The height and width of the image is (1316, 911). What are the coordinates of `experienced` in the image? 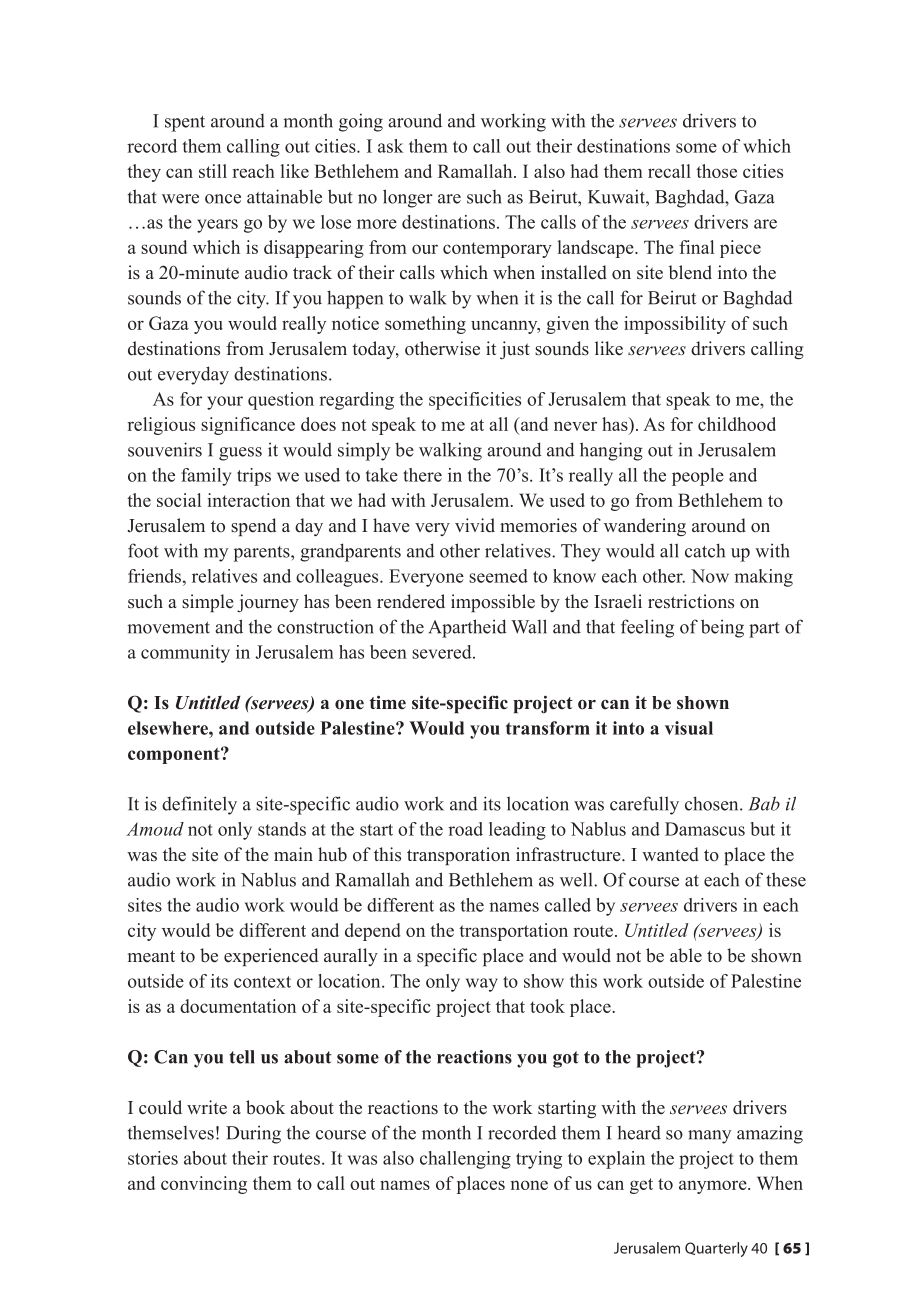 It's located at (271, 957).
